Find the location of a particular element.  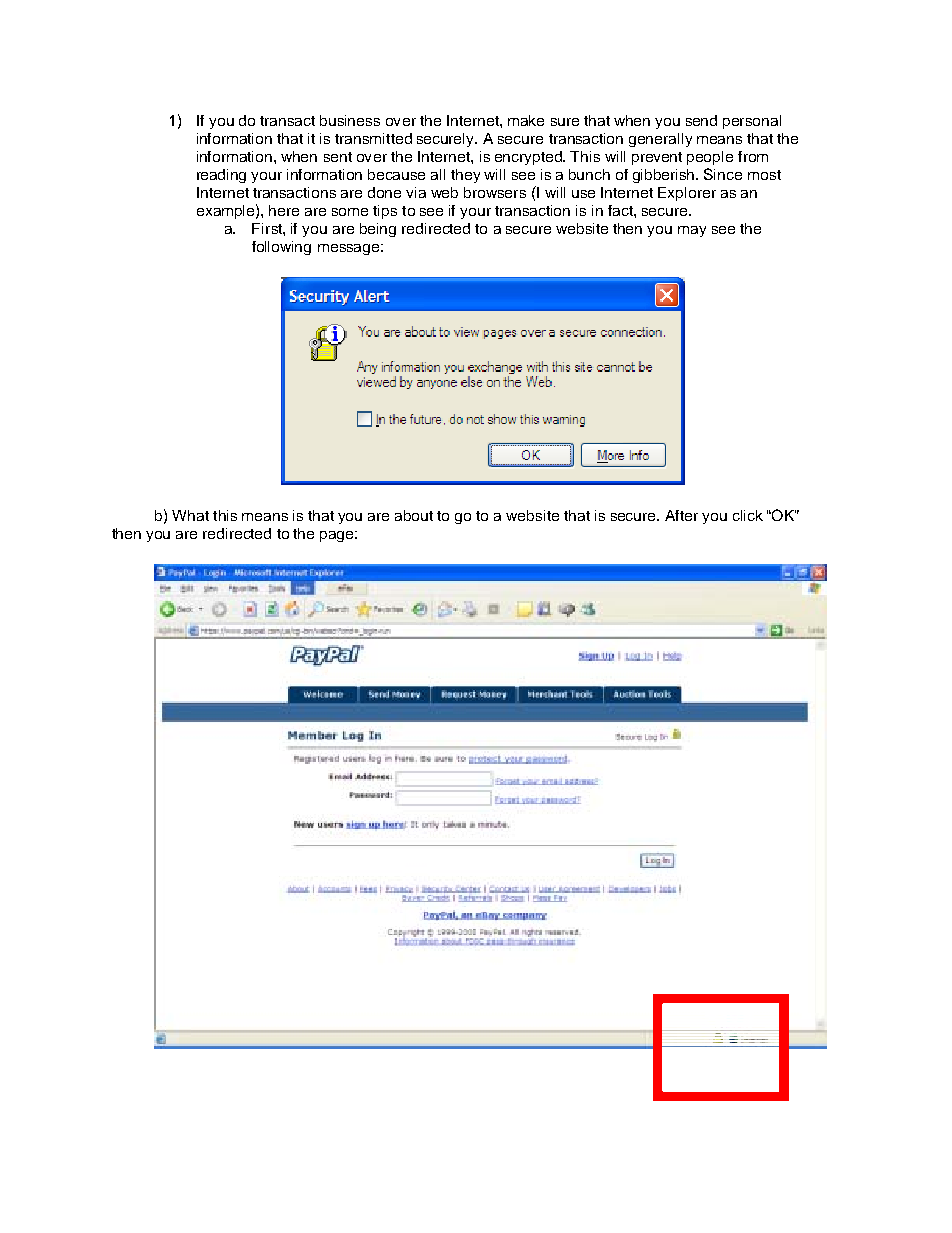

being is located at coordinates (378, 230).
